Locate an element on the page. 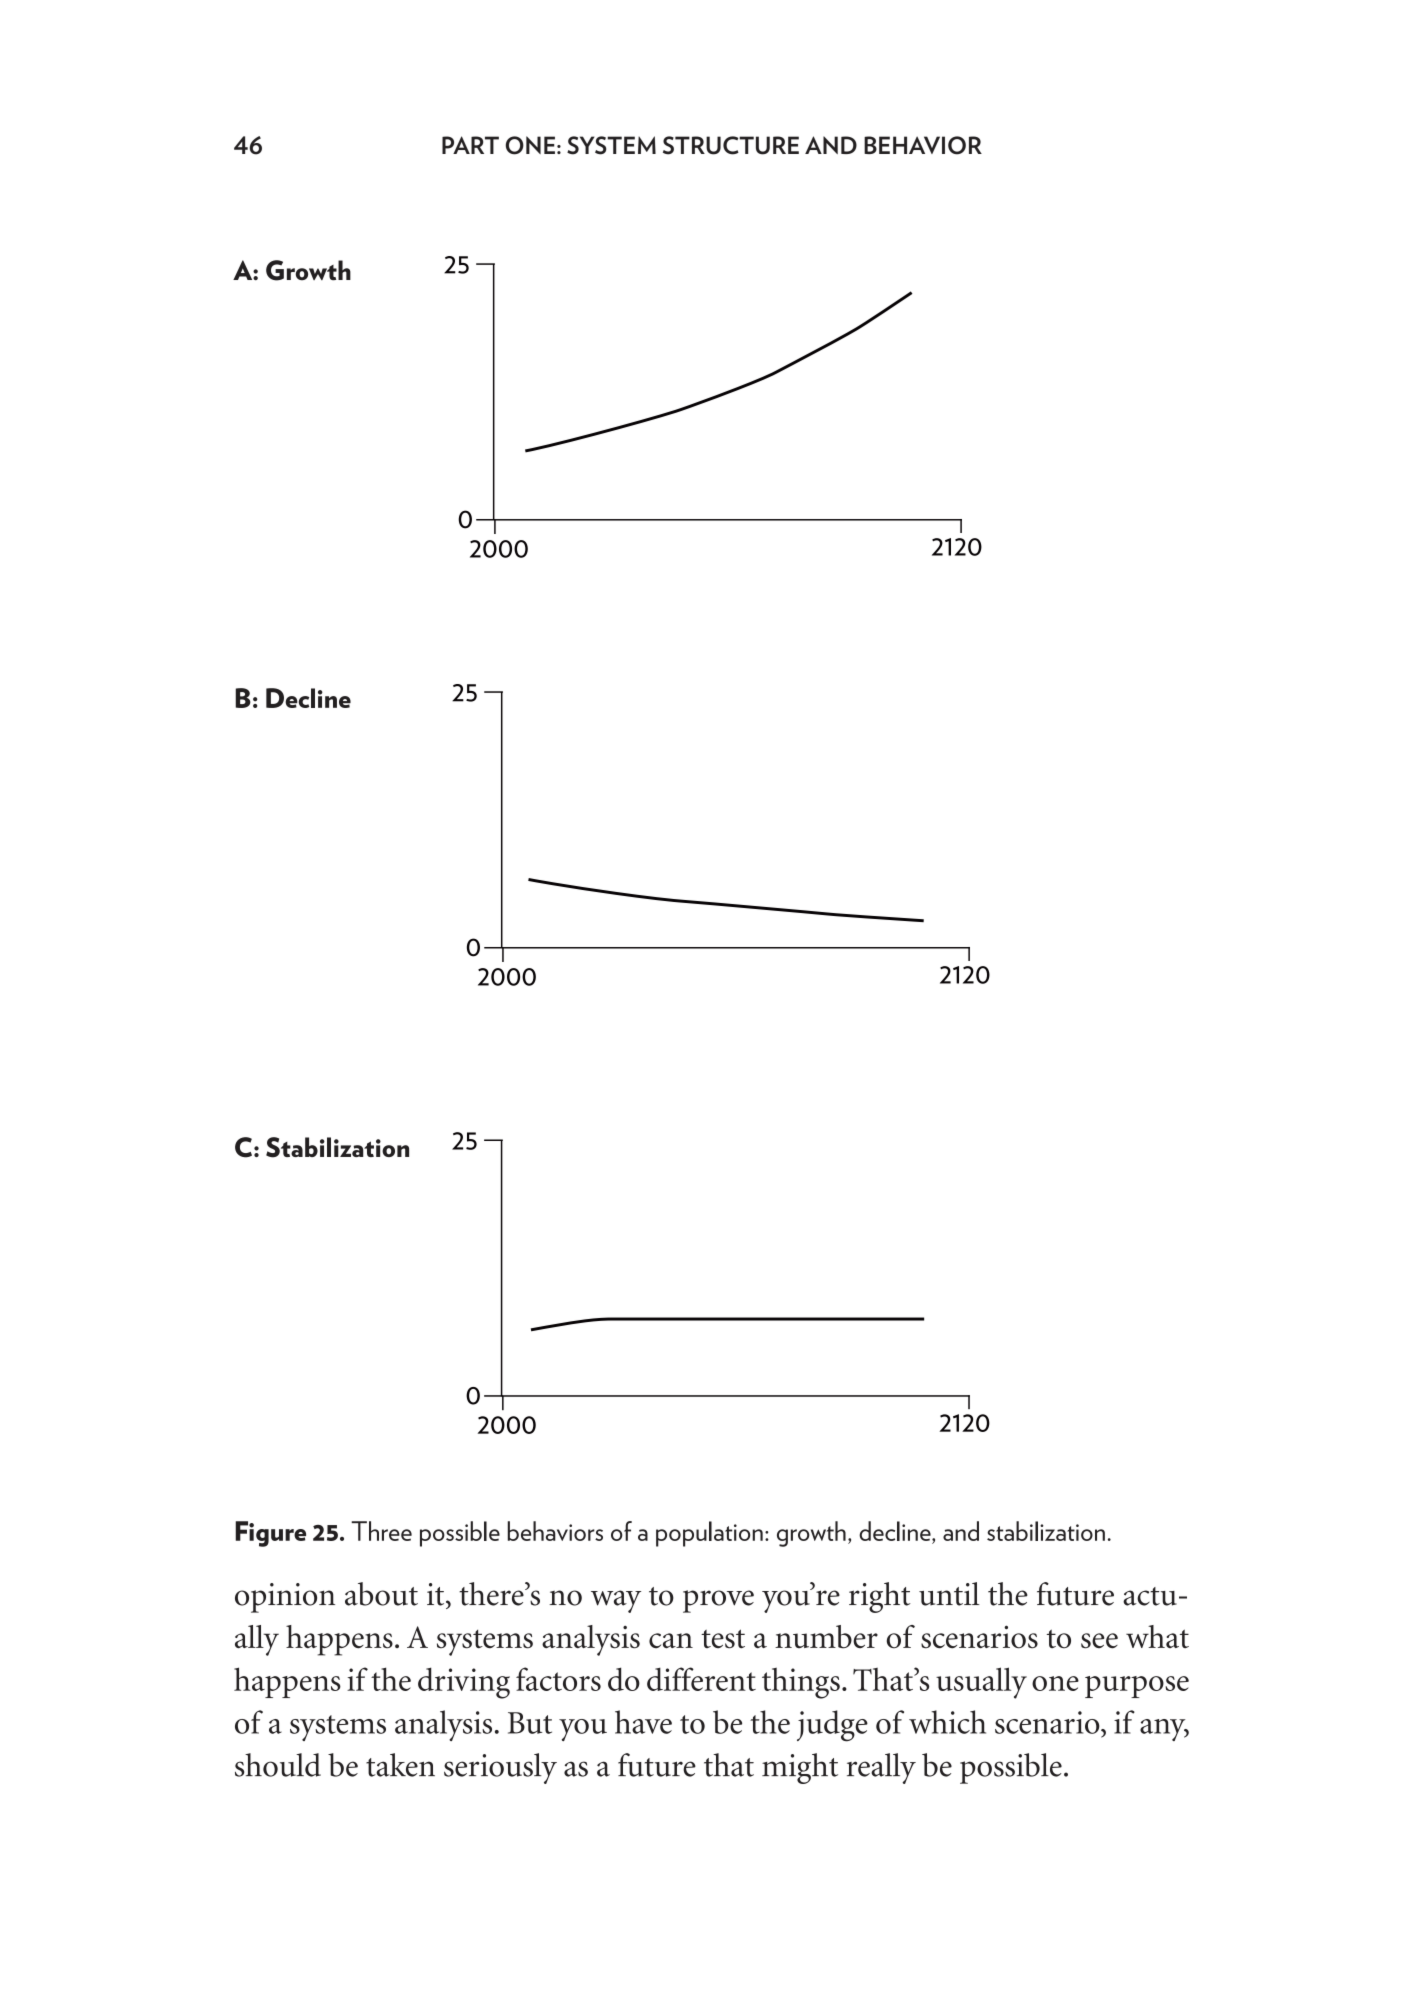  different is located at coordinates (701, 1679).
